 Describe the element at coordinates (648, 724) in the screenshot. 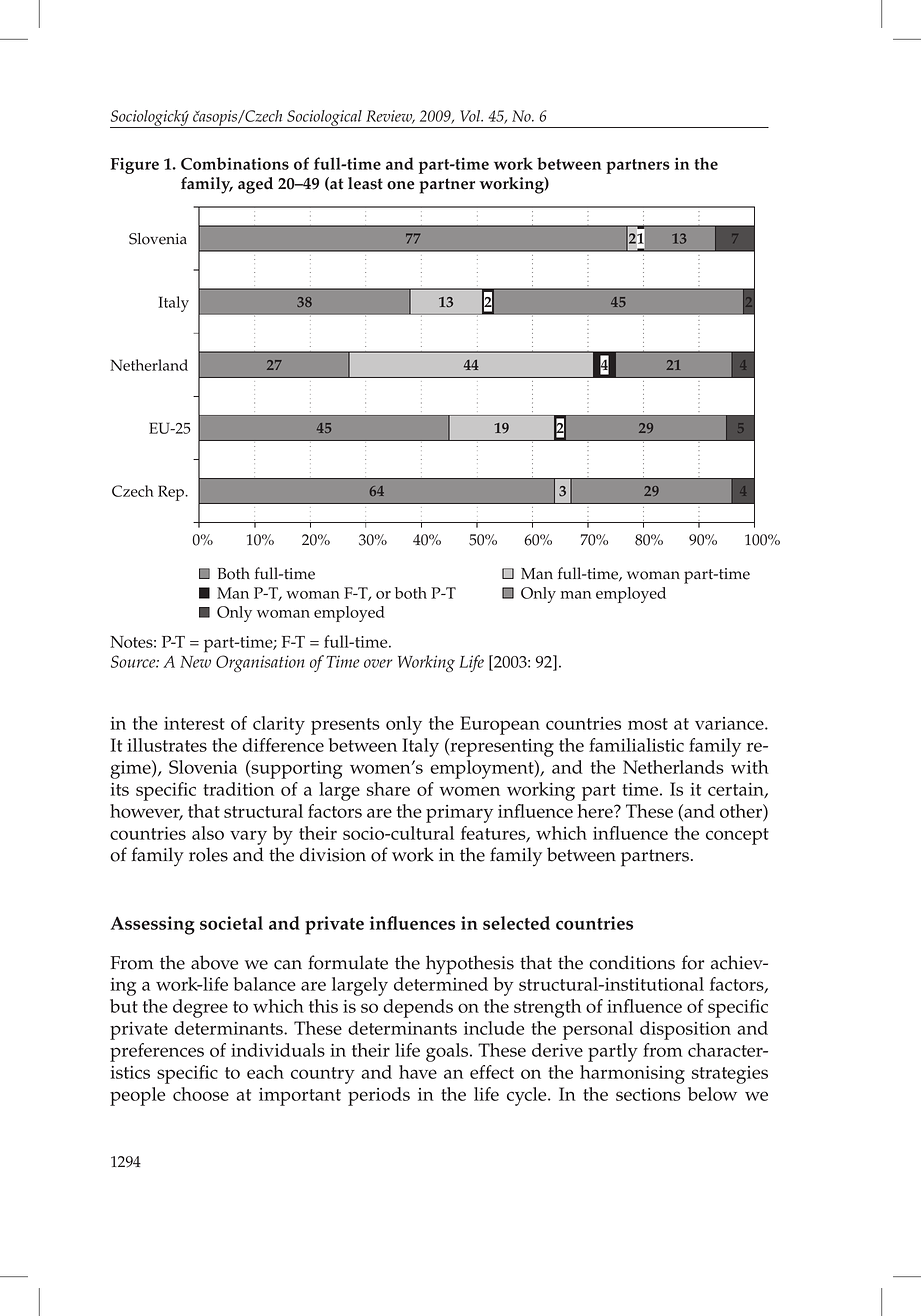

I see `most` at that location.
